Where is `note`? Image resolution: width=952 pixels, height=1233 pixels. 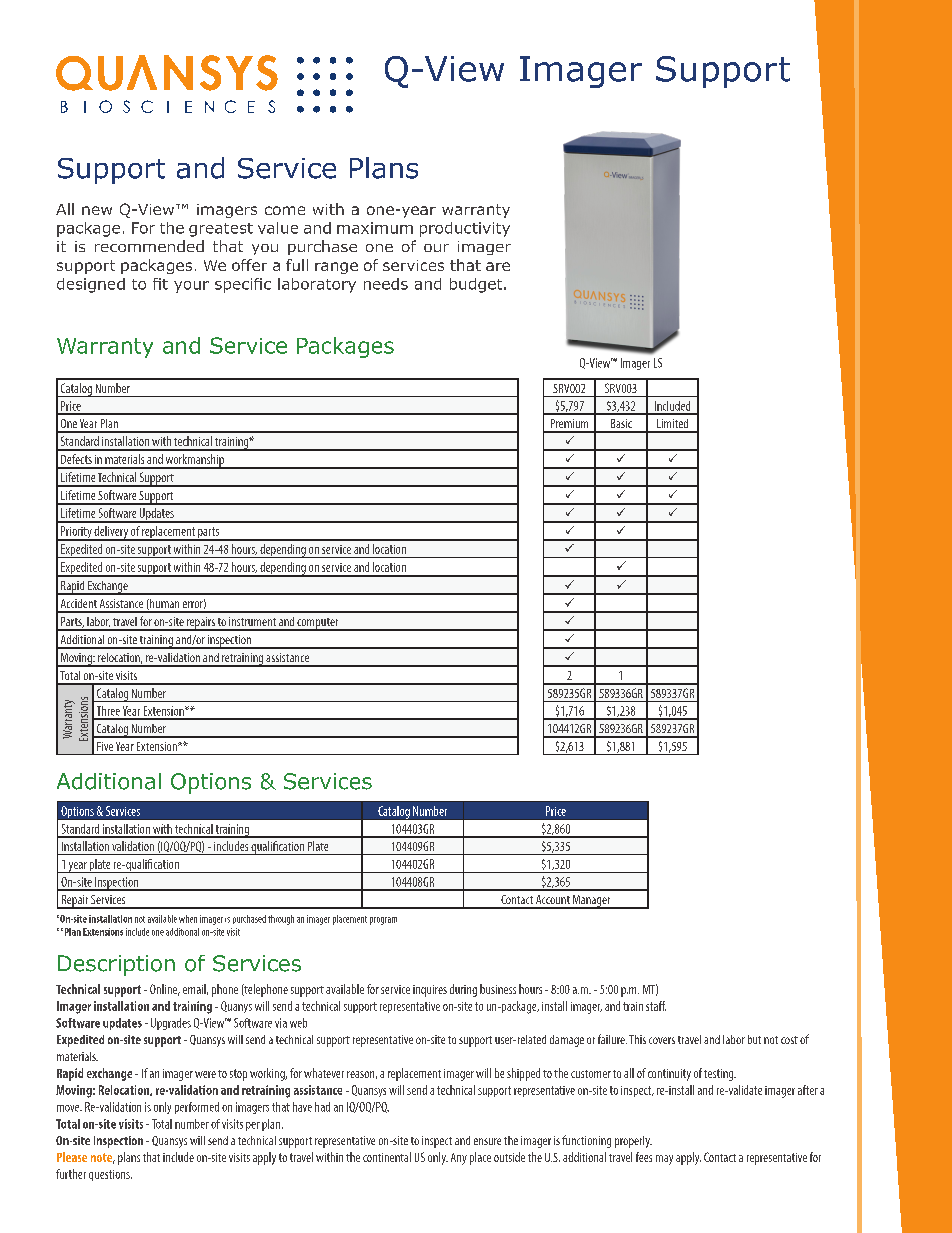 note is located at coordinates (103, 1158).
